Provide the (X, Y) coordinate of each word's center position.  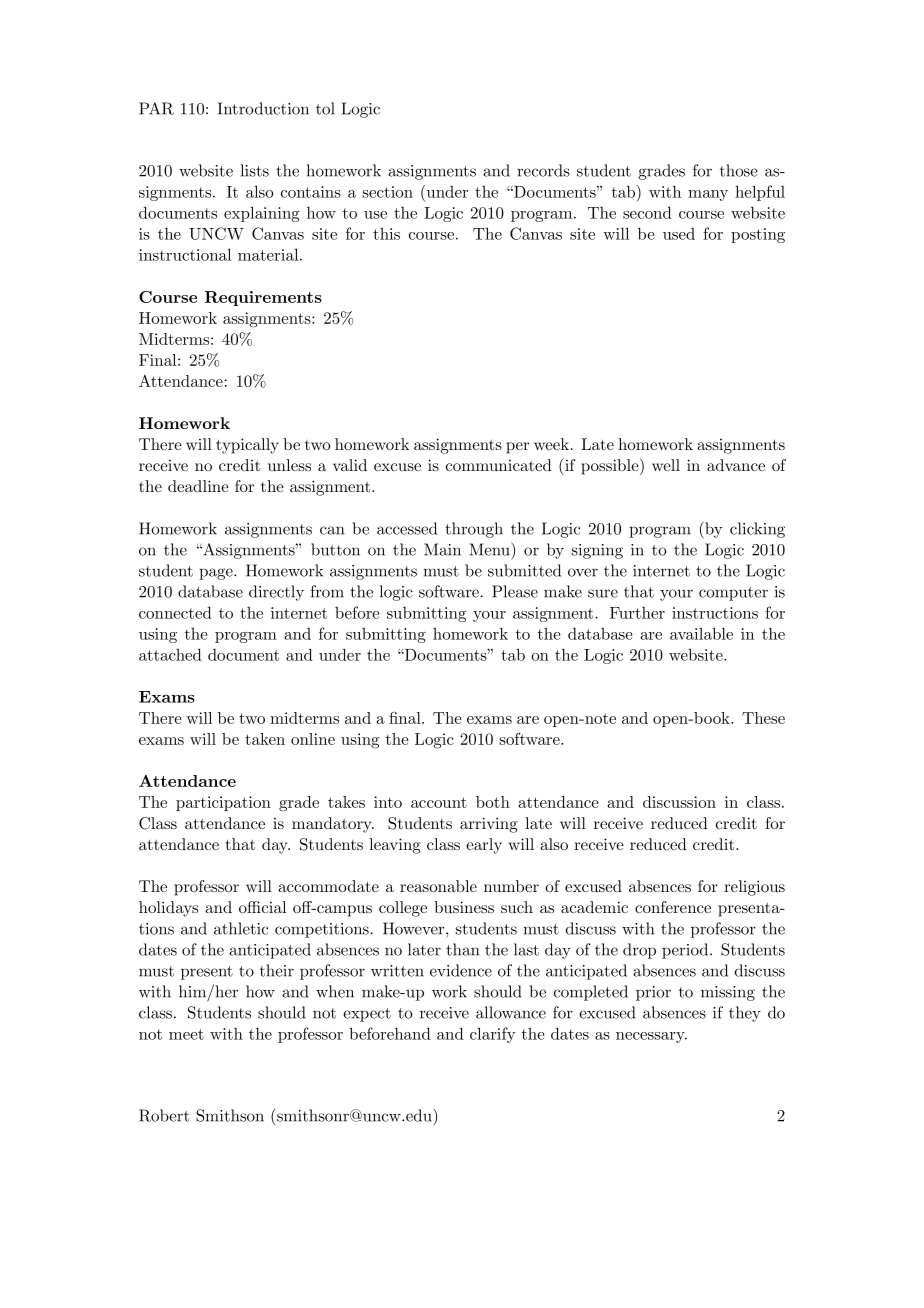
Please (515, 591)
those (739, 170)
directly (276, 593)
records (543, 170)
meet (186, 1034)
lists (255, 170)
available (701, 633)
